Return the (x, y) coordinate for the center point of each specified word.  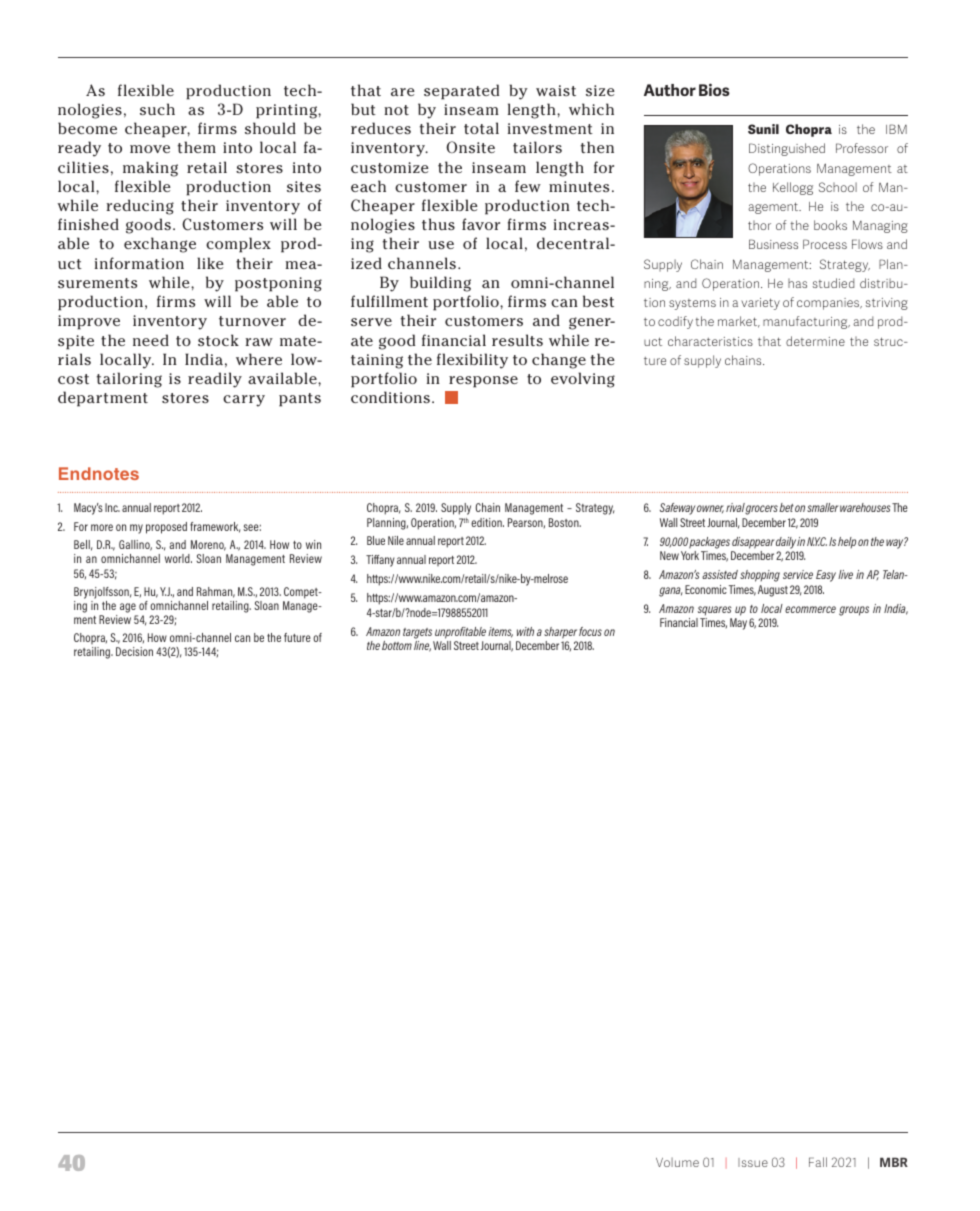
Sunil (763, 129)
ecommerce (810, 609)
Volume (677, 1162)
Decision (134, 651)
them (197, 147)
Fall (818, 1162)
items (500, 632)
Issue (753, 1162)
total (481, 128)
